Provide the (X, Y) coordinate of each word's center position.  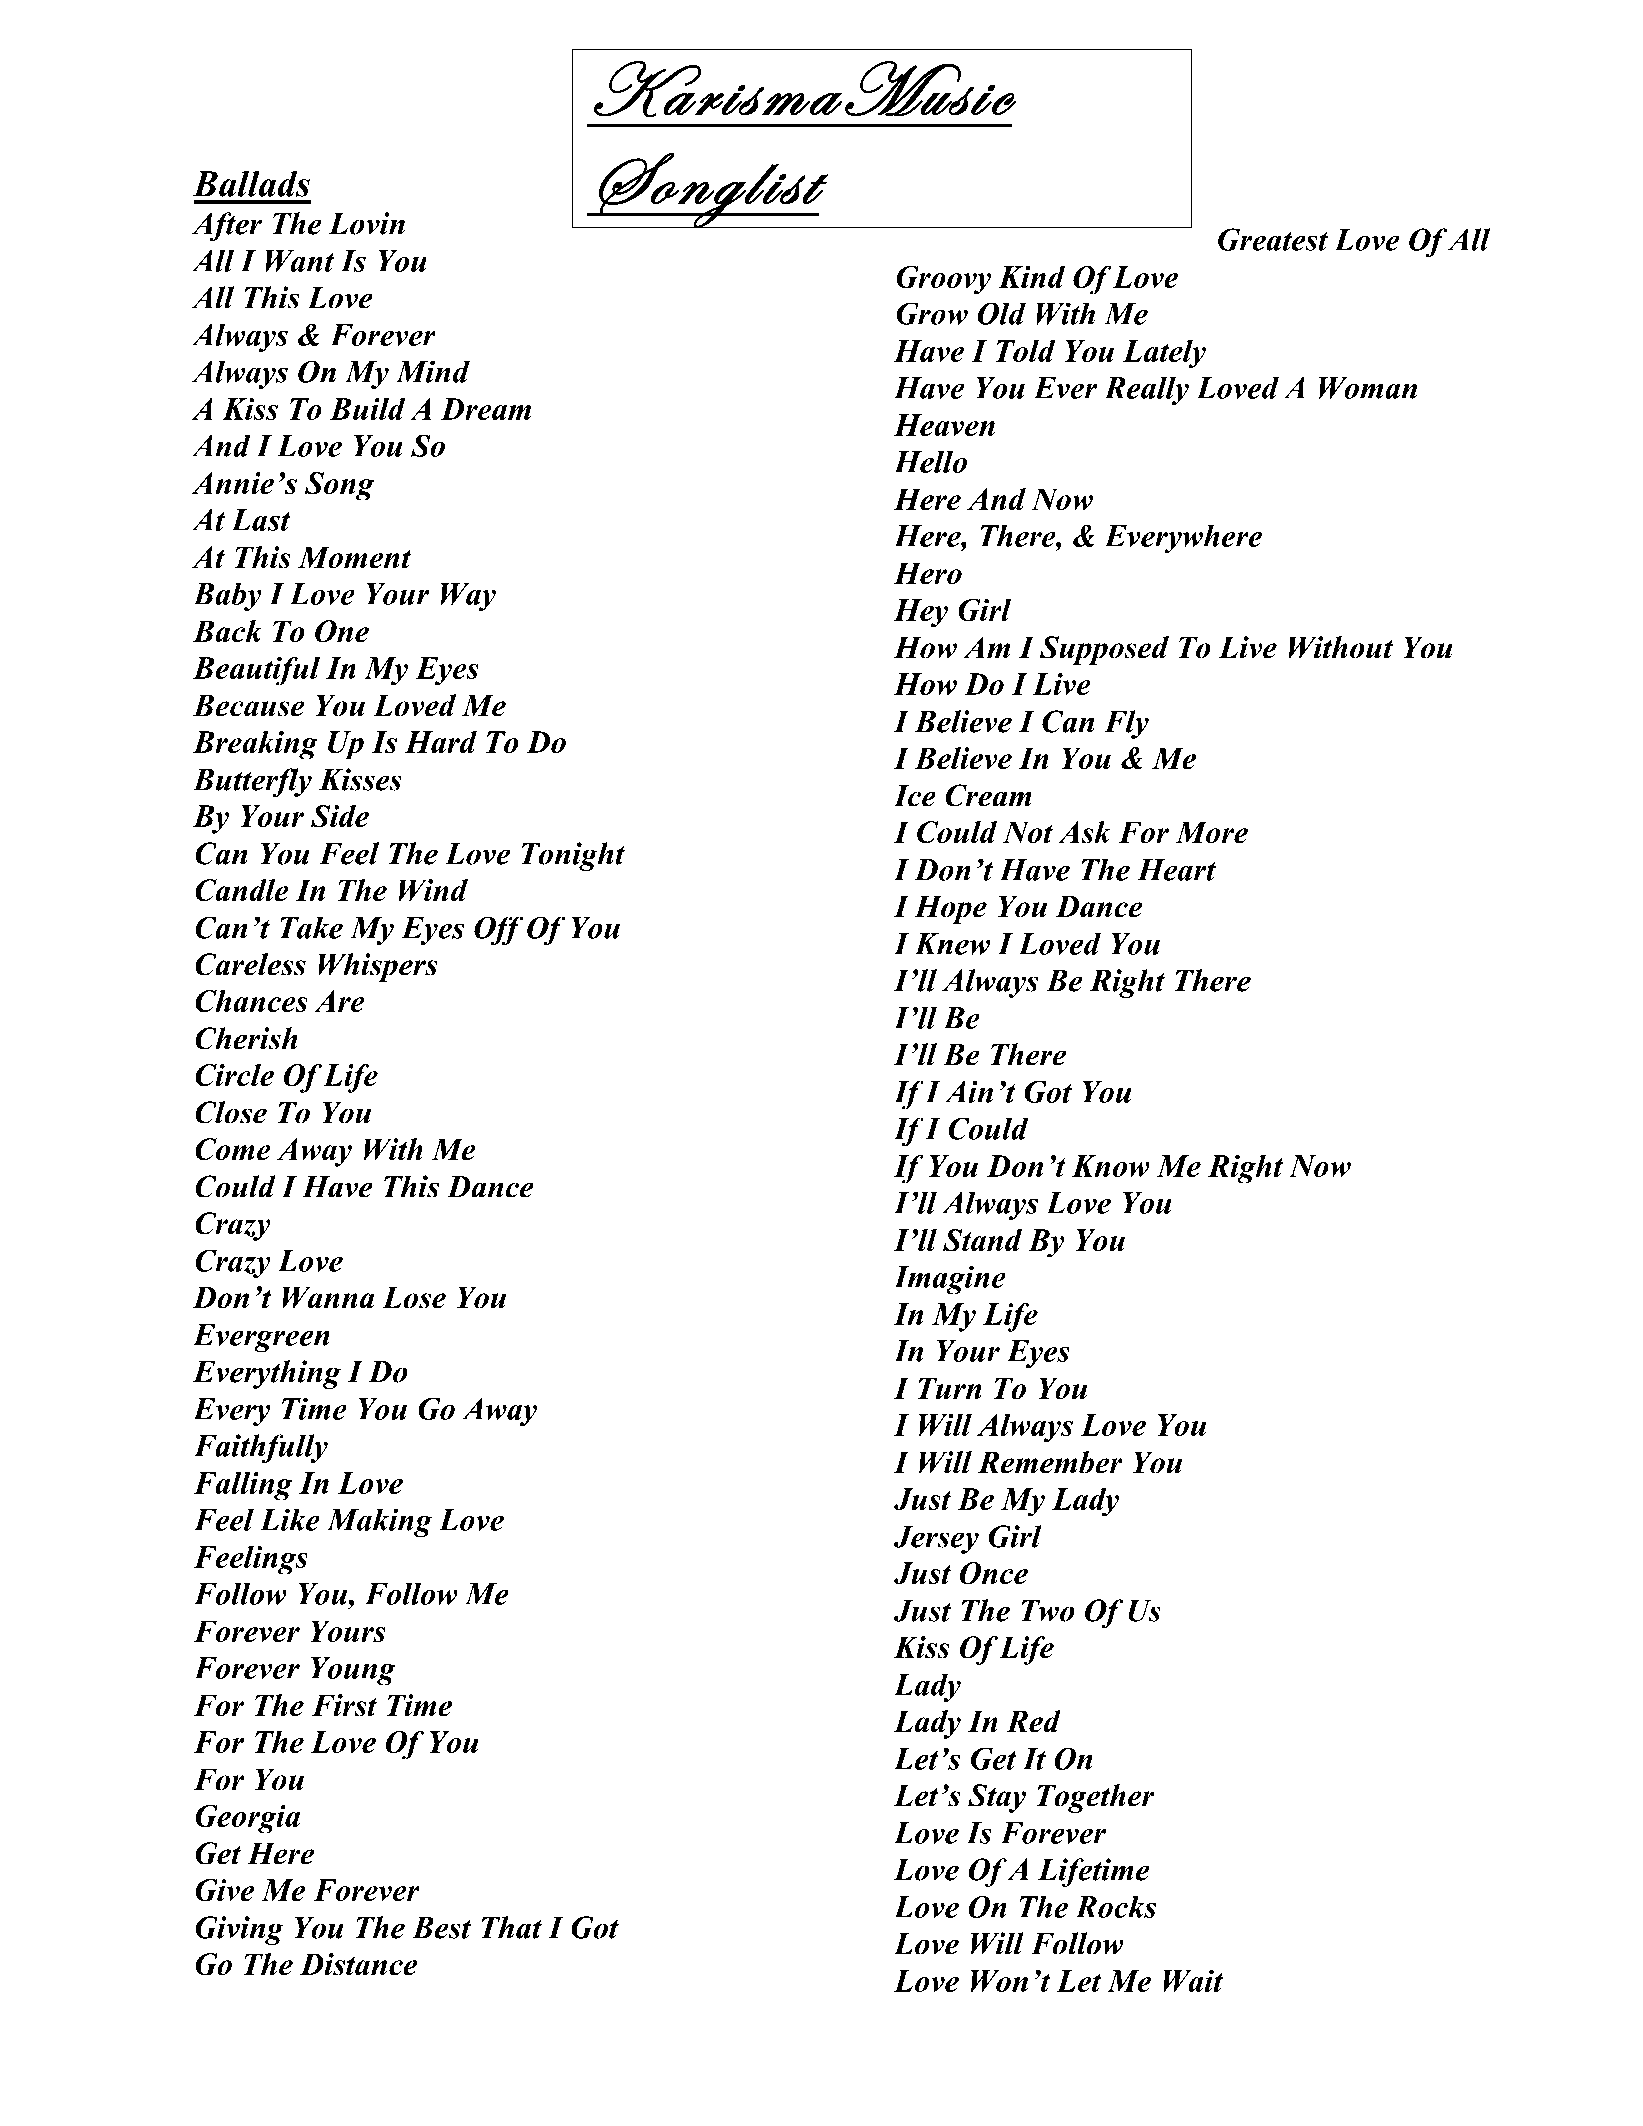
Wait (1193, 1981)
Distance (358, 1964)
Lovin (366, 223)
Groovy (943, 280)
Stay (997, 1798)
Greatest (1273, 239)
